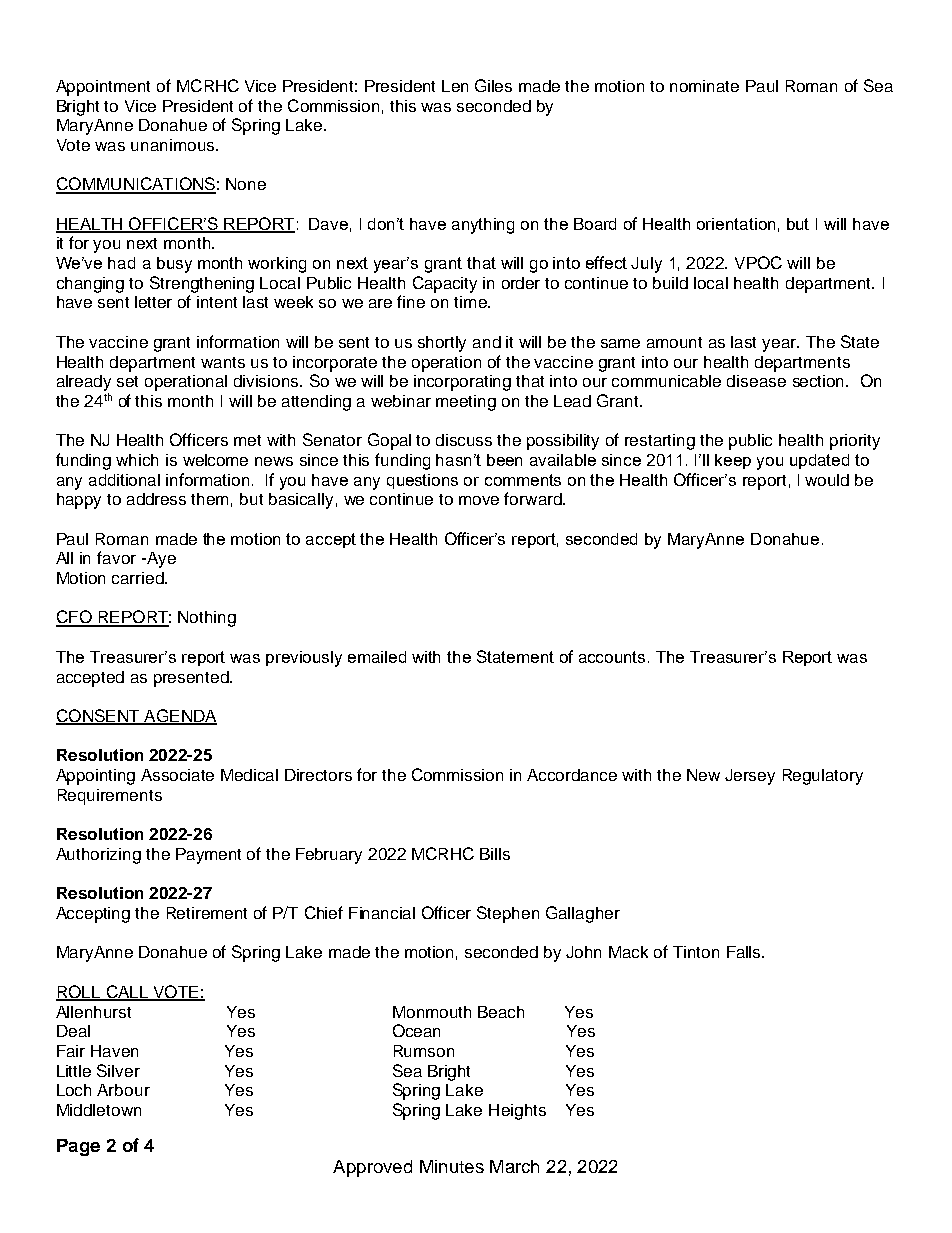  Describe the element at coordinates (612, 657) in the document. I see `accounts` at that location.
